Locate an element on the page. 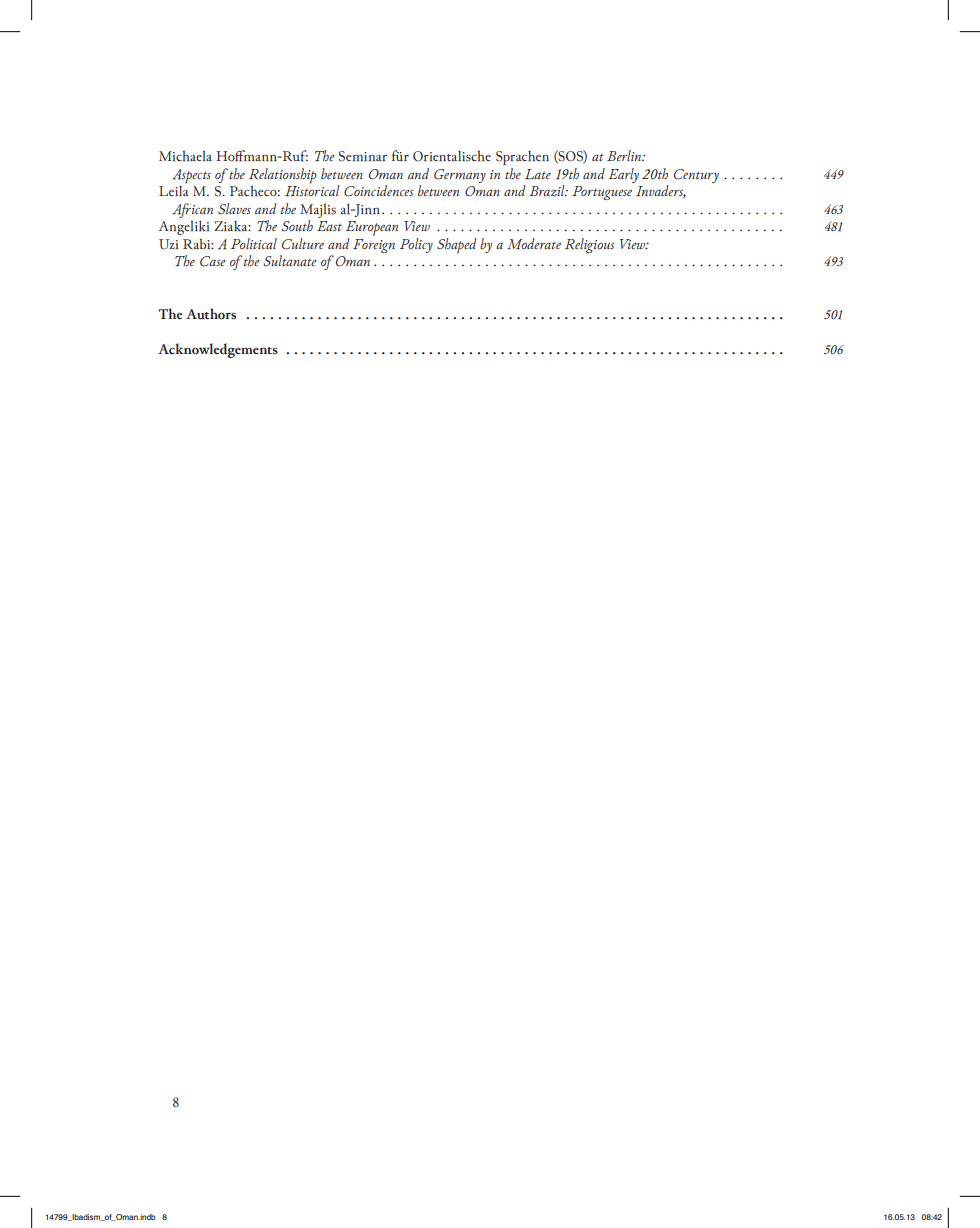  Leila is located at coordinates (174, 190).
